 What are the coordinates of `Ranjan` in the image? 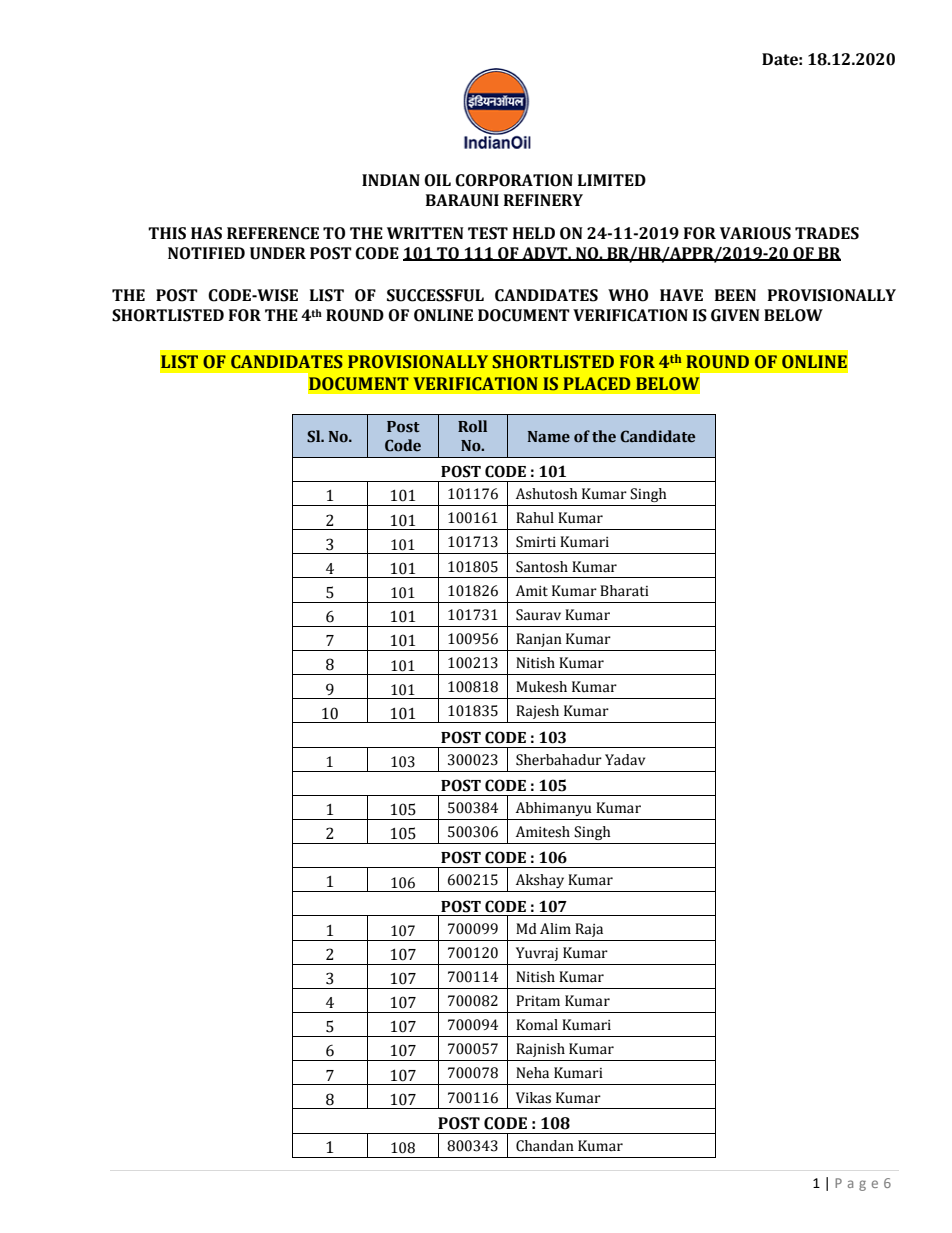 It's located at (539, 640).
